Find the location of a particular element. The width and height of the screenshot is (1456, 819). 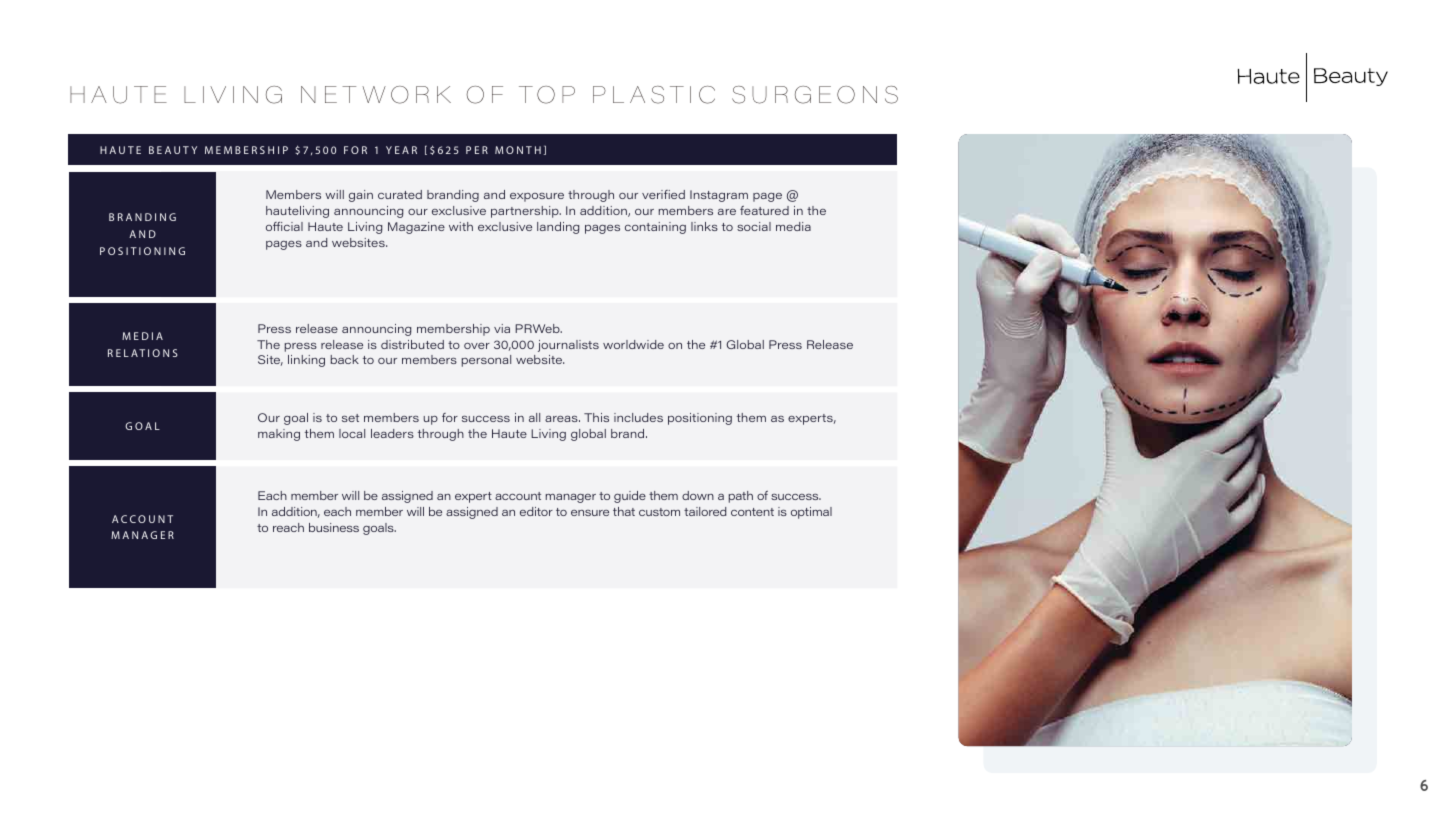

social is located at coordinates (754, 226).
